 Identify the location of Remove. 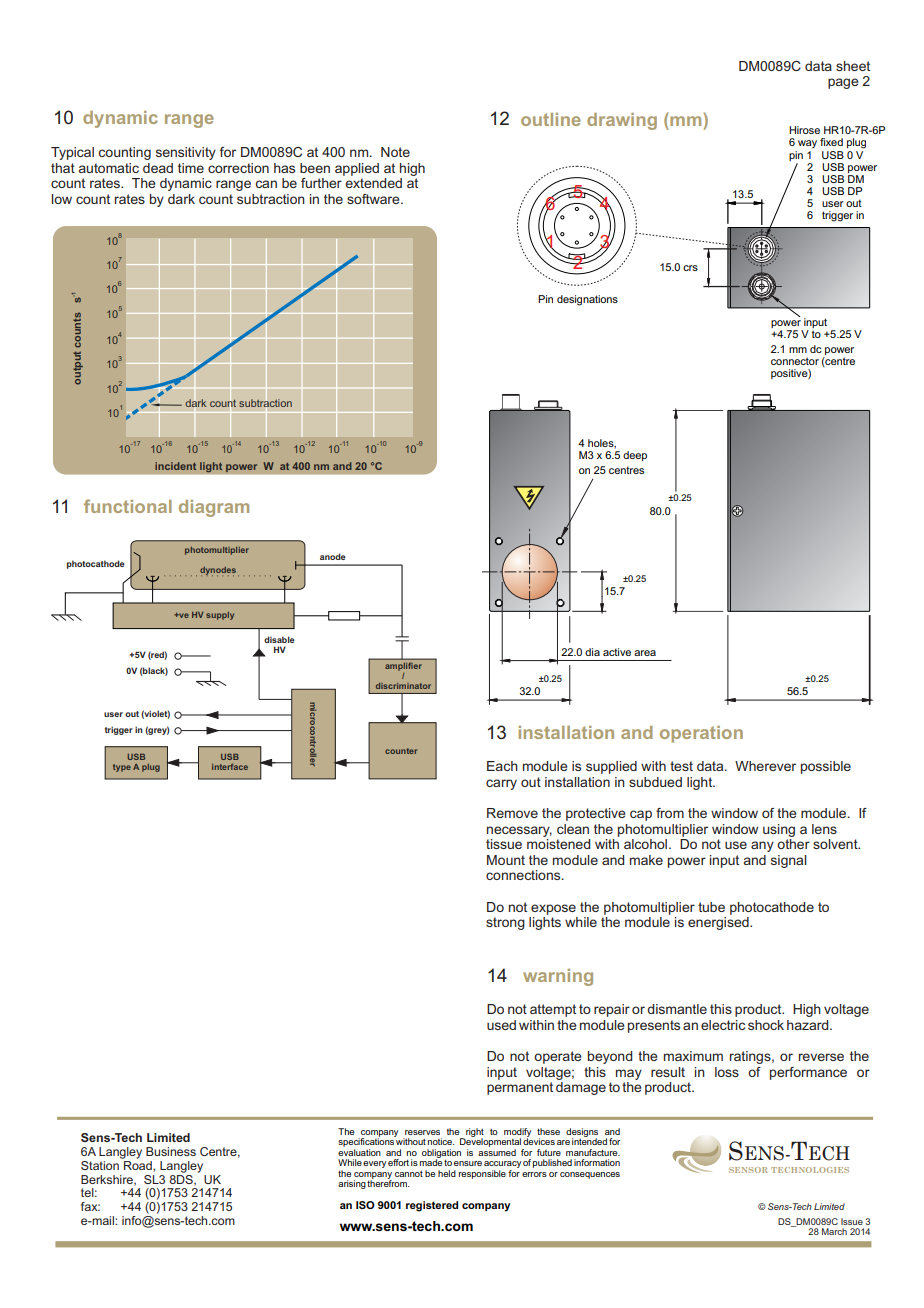
(512, 813).
